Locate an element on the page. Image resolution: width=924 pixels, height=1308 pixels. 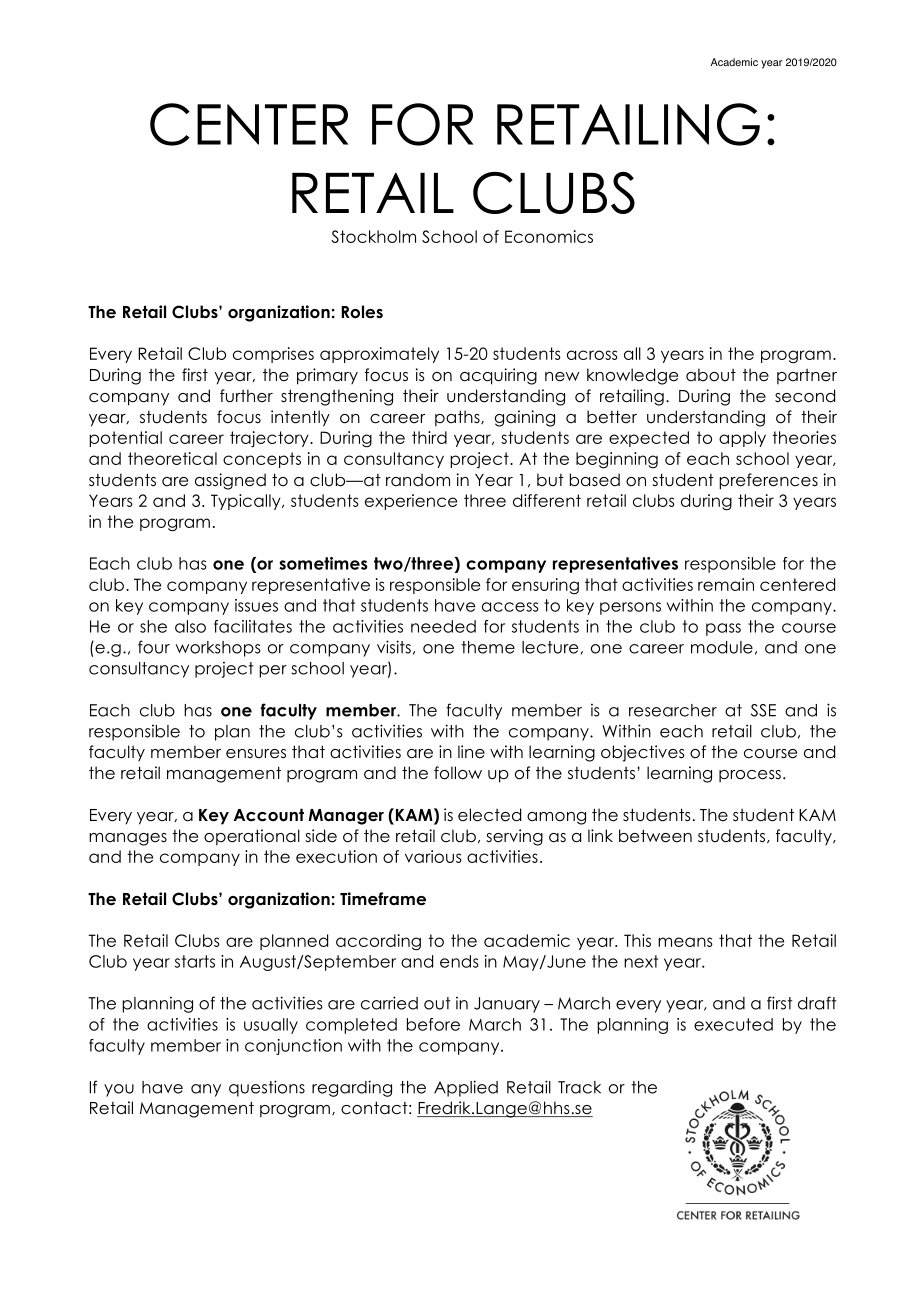
questions is located at coordinates (267, 1088).
